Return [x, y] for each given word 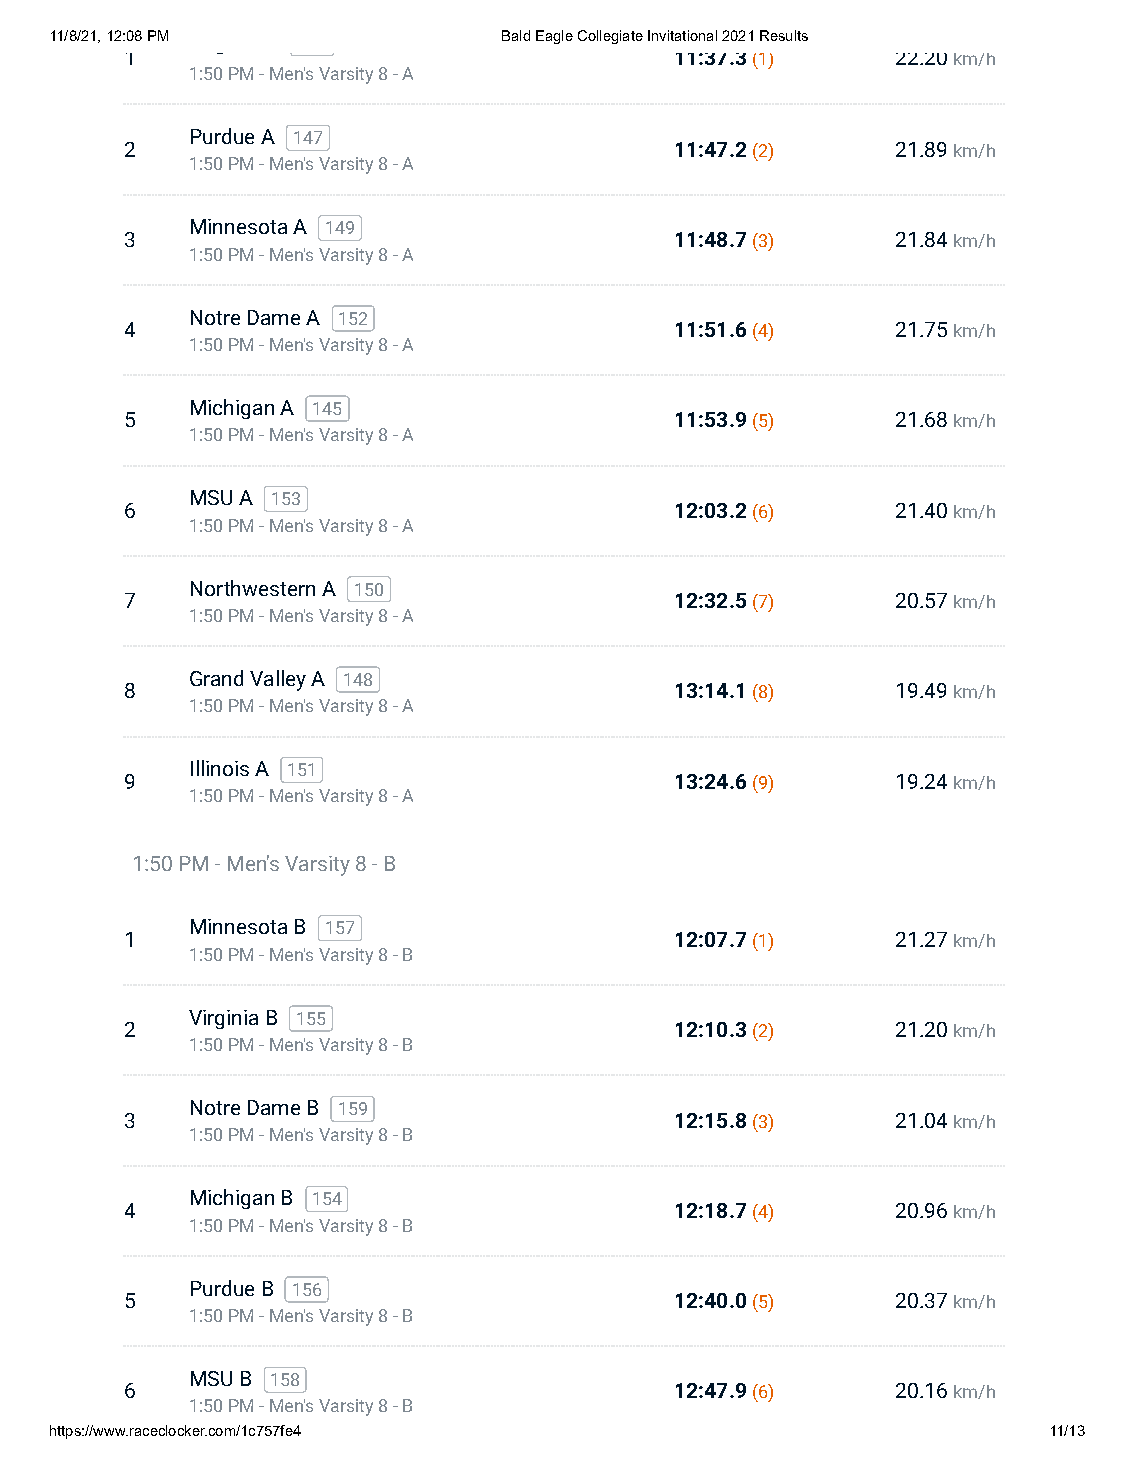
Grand [216, 678]
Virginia [223, 1019]
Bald [516, 35]
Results [784, 35]
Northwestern [253, 588]
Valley [278, 680]
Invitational [682, 35]
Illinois [220, 768]
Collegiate [610, 37]
